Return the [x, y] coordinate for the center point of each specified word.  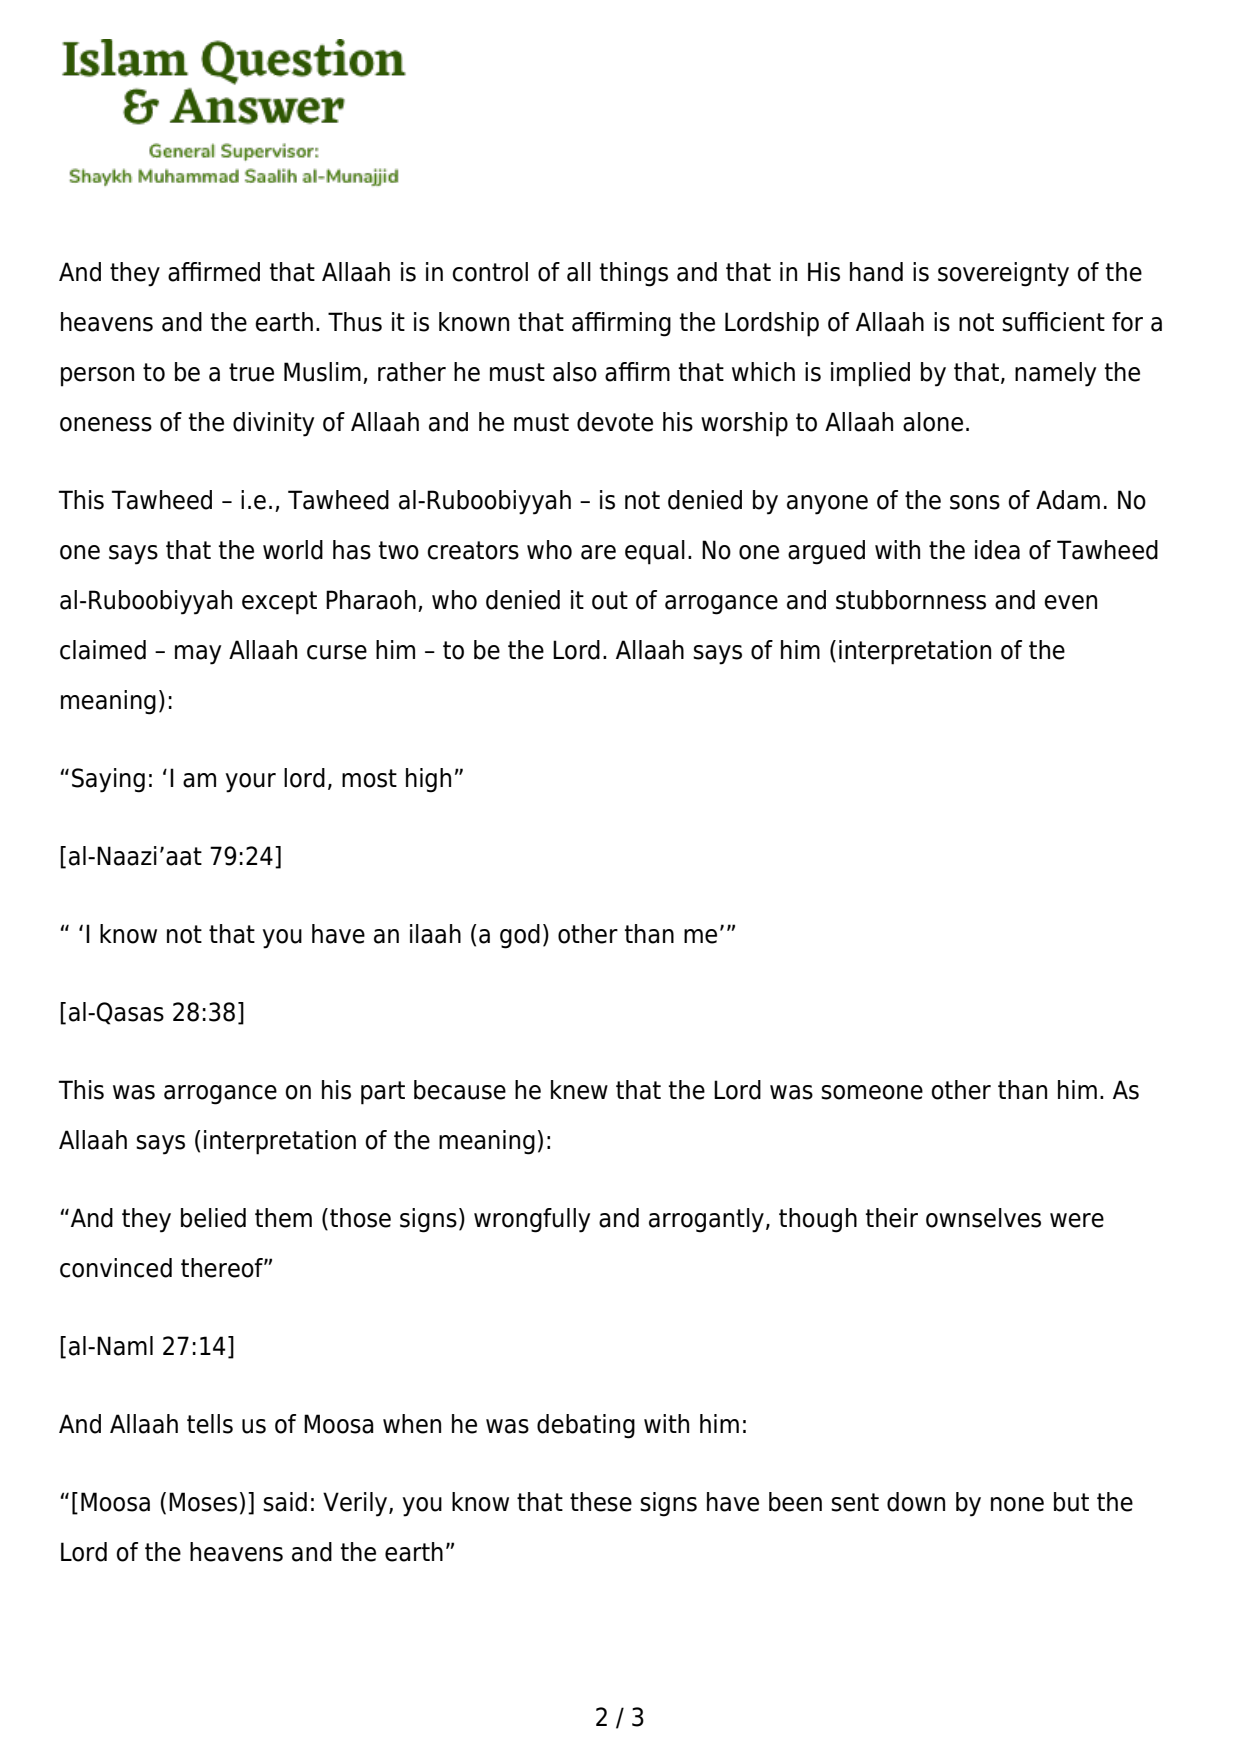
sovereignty [1003, 274]
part [383, 1093]
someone [872, 1092]
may [198, 655]
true [251, 372]
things [634, 274]
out [610, 600]
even [1070, 602]
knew [579, 1090]
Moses [203, 1502]
